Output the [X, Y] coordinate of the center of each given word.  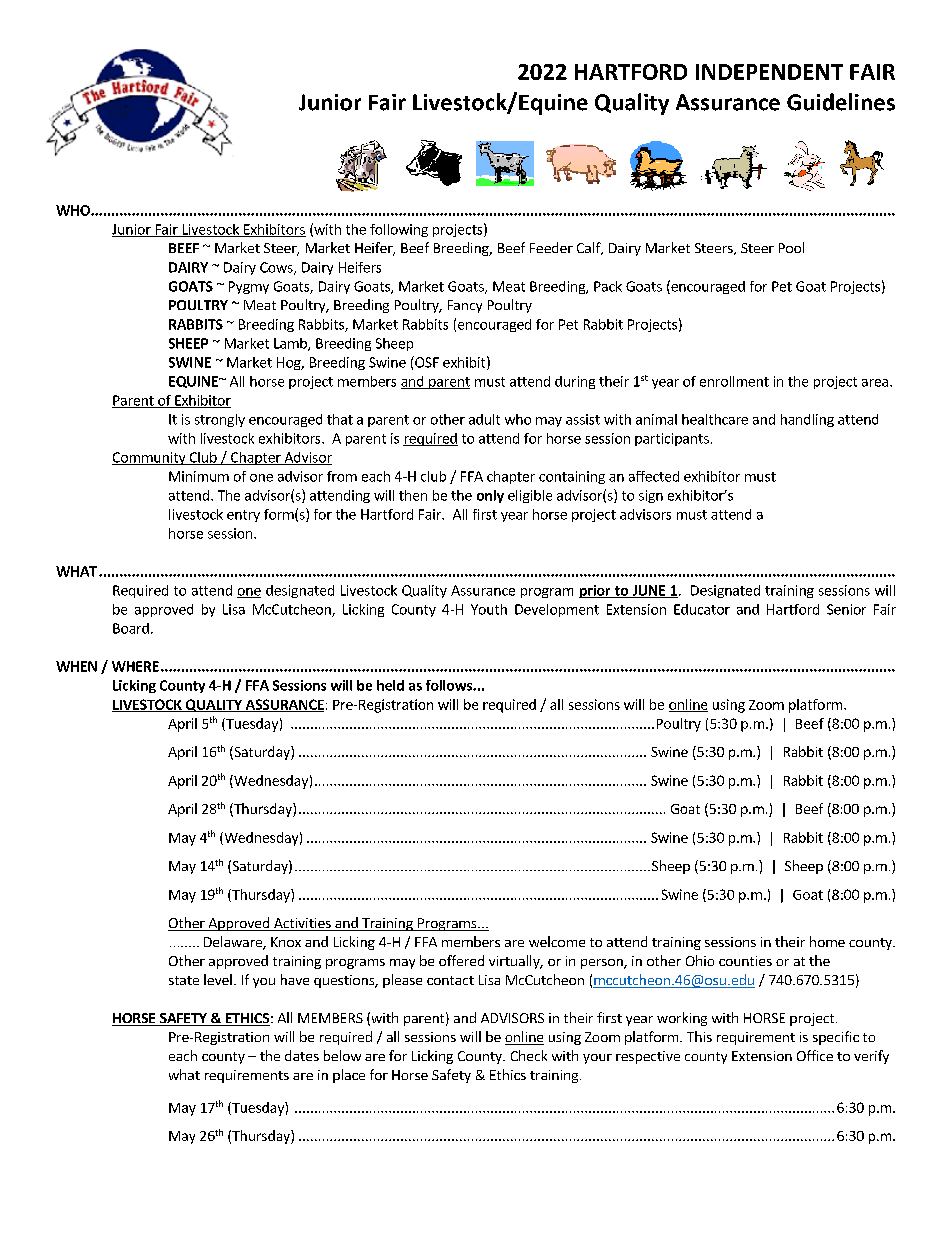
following [399, 230]
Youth [489, 609]
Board [131, 628]
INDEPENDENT [769, 72]
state [184, 980]
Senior [846, 609]
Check [529, 1055]
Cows [277, 268]
